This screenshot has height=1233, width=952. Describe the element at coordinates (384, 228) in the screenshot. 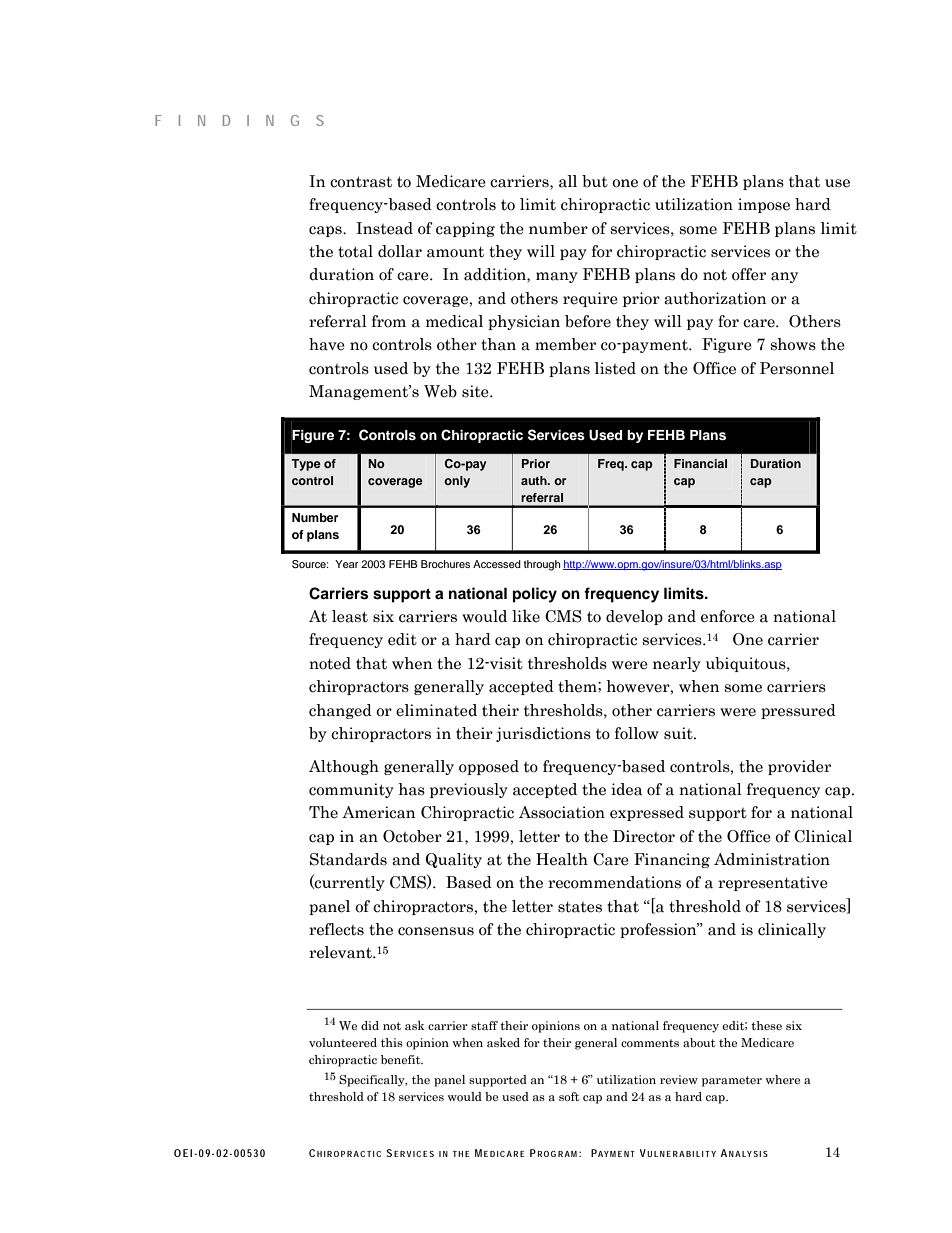

I see `Instead` at that location.
